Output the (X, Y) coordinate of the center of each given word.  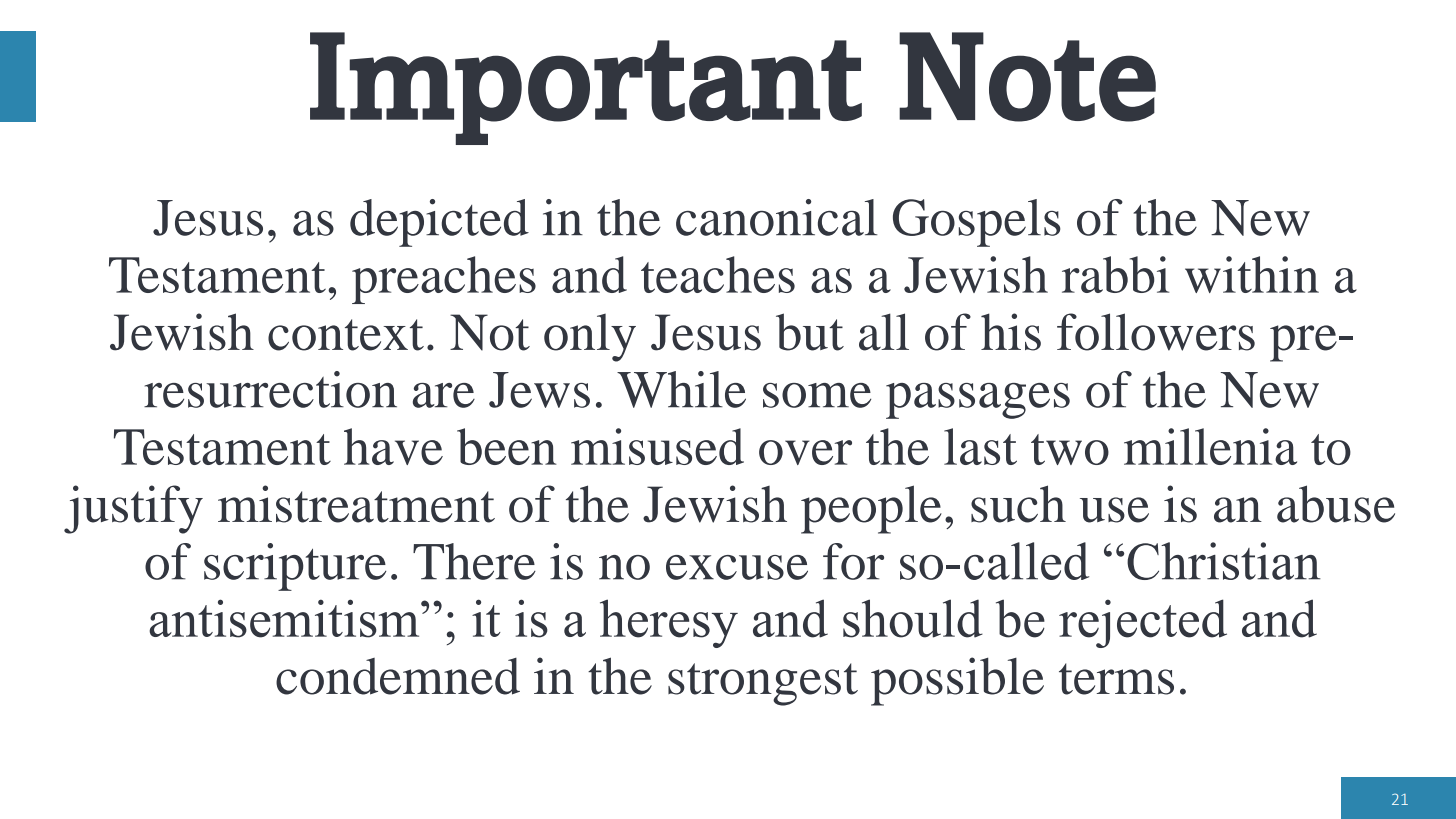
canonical (777, 217)
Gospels (977, 223)
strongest (763, 684)
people (871, 509)
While (681, 389)
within (1252, 274)
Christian (1224, 561)
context (346, 335)
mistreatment (356, 504)
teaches (718, 274)
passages (978, 401)
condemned (398, 676)
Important (586, 88)
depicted (439, 223)
